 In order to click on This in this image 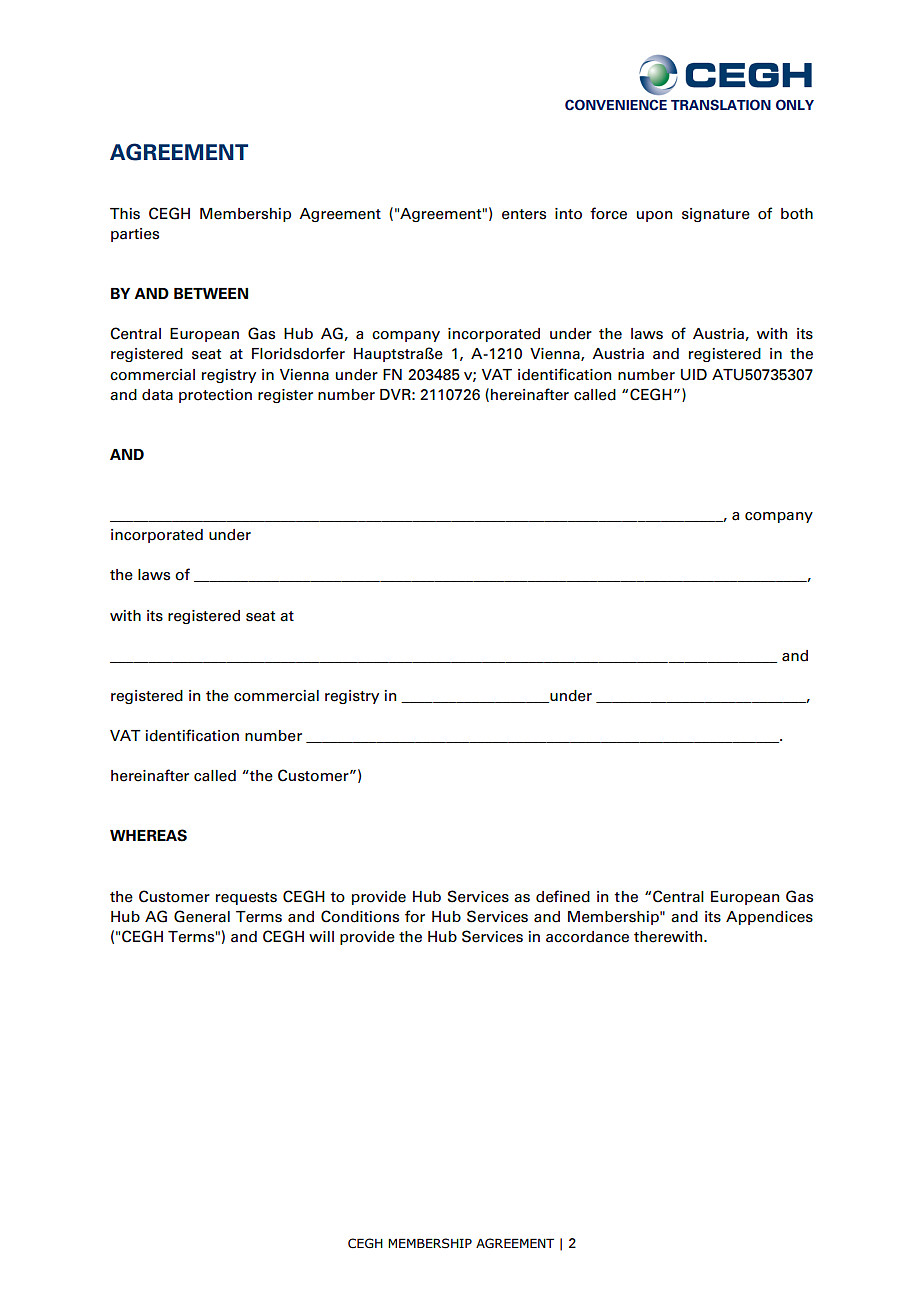, I will do `click(125, 214)`.
